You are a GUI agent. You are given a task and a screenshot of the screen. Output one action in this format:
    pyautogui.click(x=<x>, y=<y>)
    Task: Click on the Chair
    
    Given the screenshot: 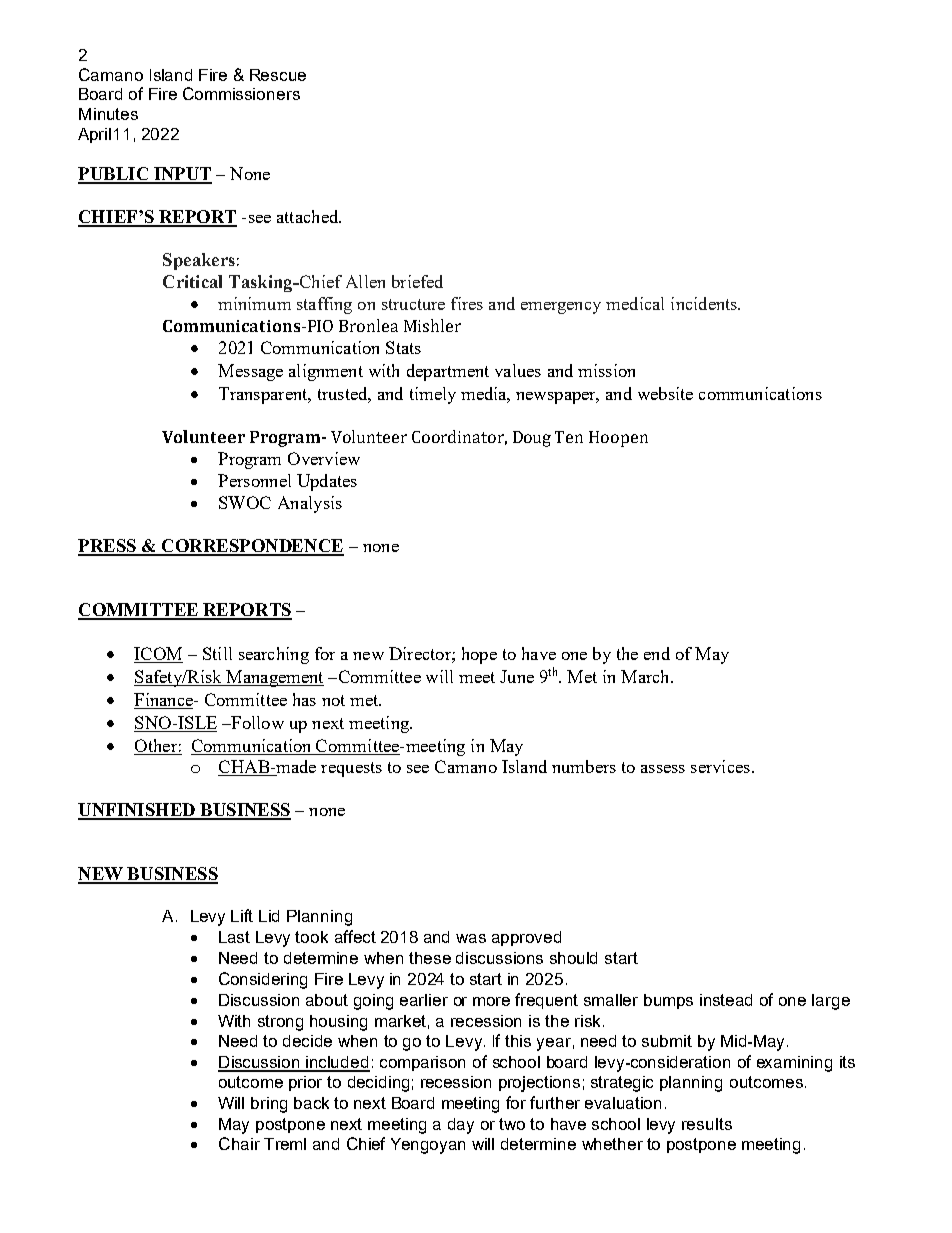 What is the action you would take?
    pyautogui.click(x=239, y=1143)
